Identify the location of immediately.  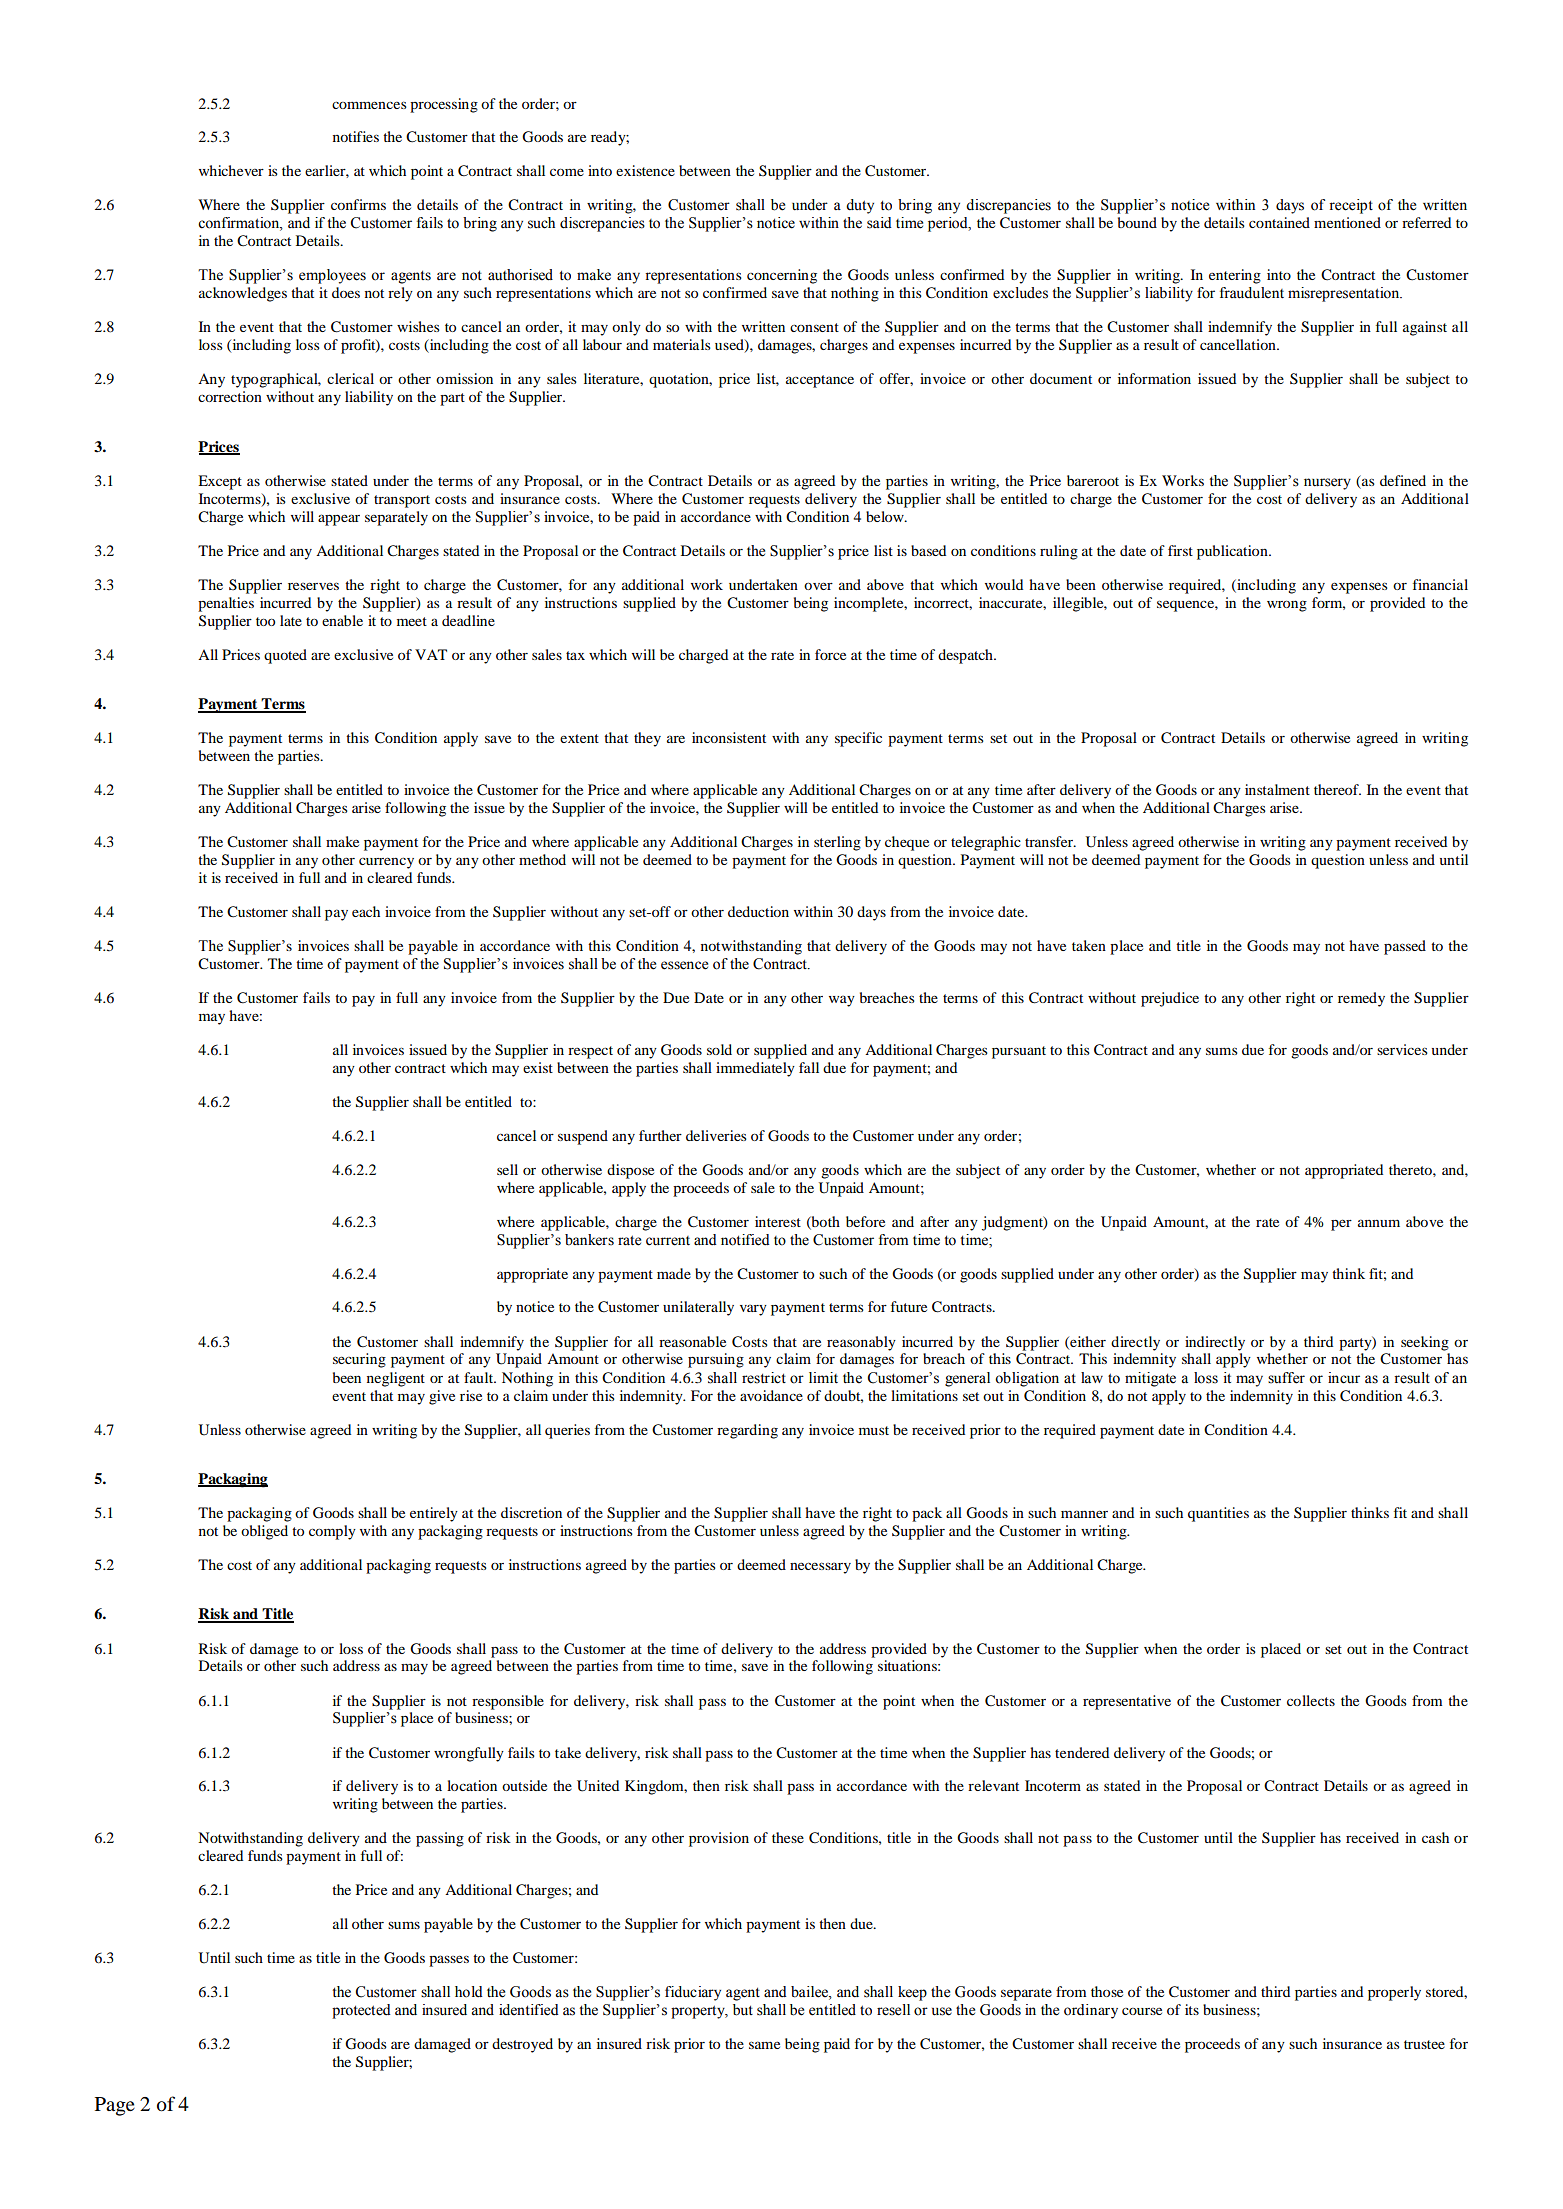
(755, 1069).
